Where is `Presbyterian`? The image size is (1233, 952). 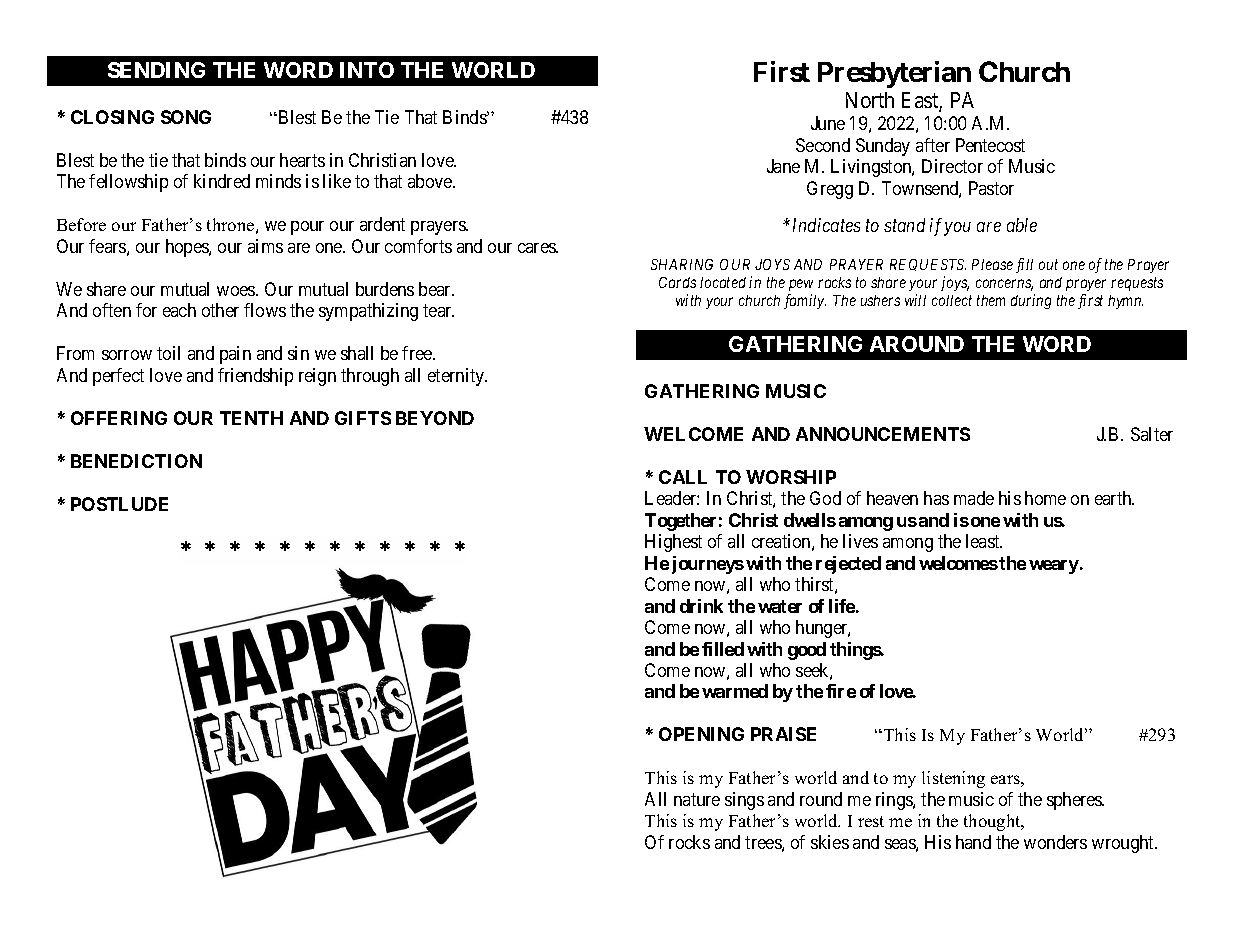
Presbyterian is located at coordinates (894, 74).
